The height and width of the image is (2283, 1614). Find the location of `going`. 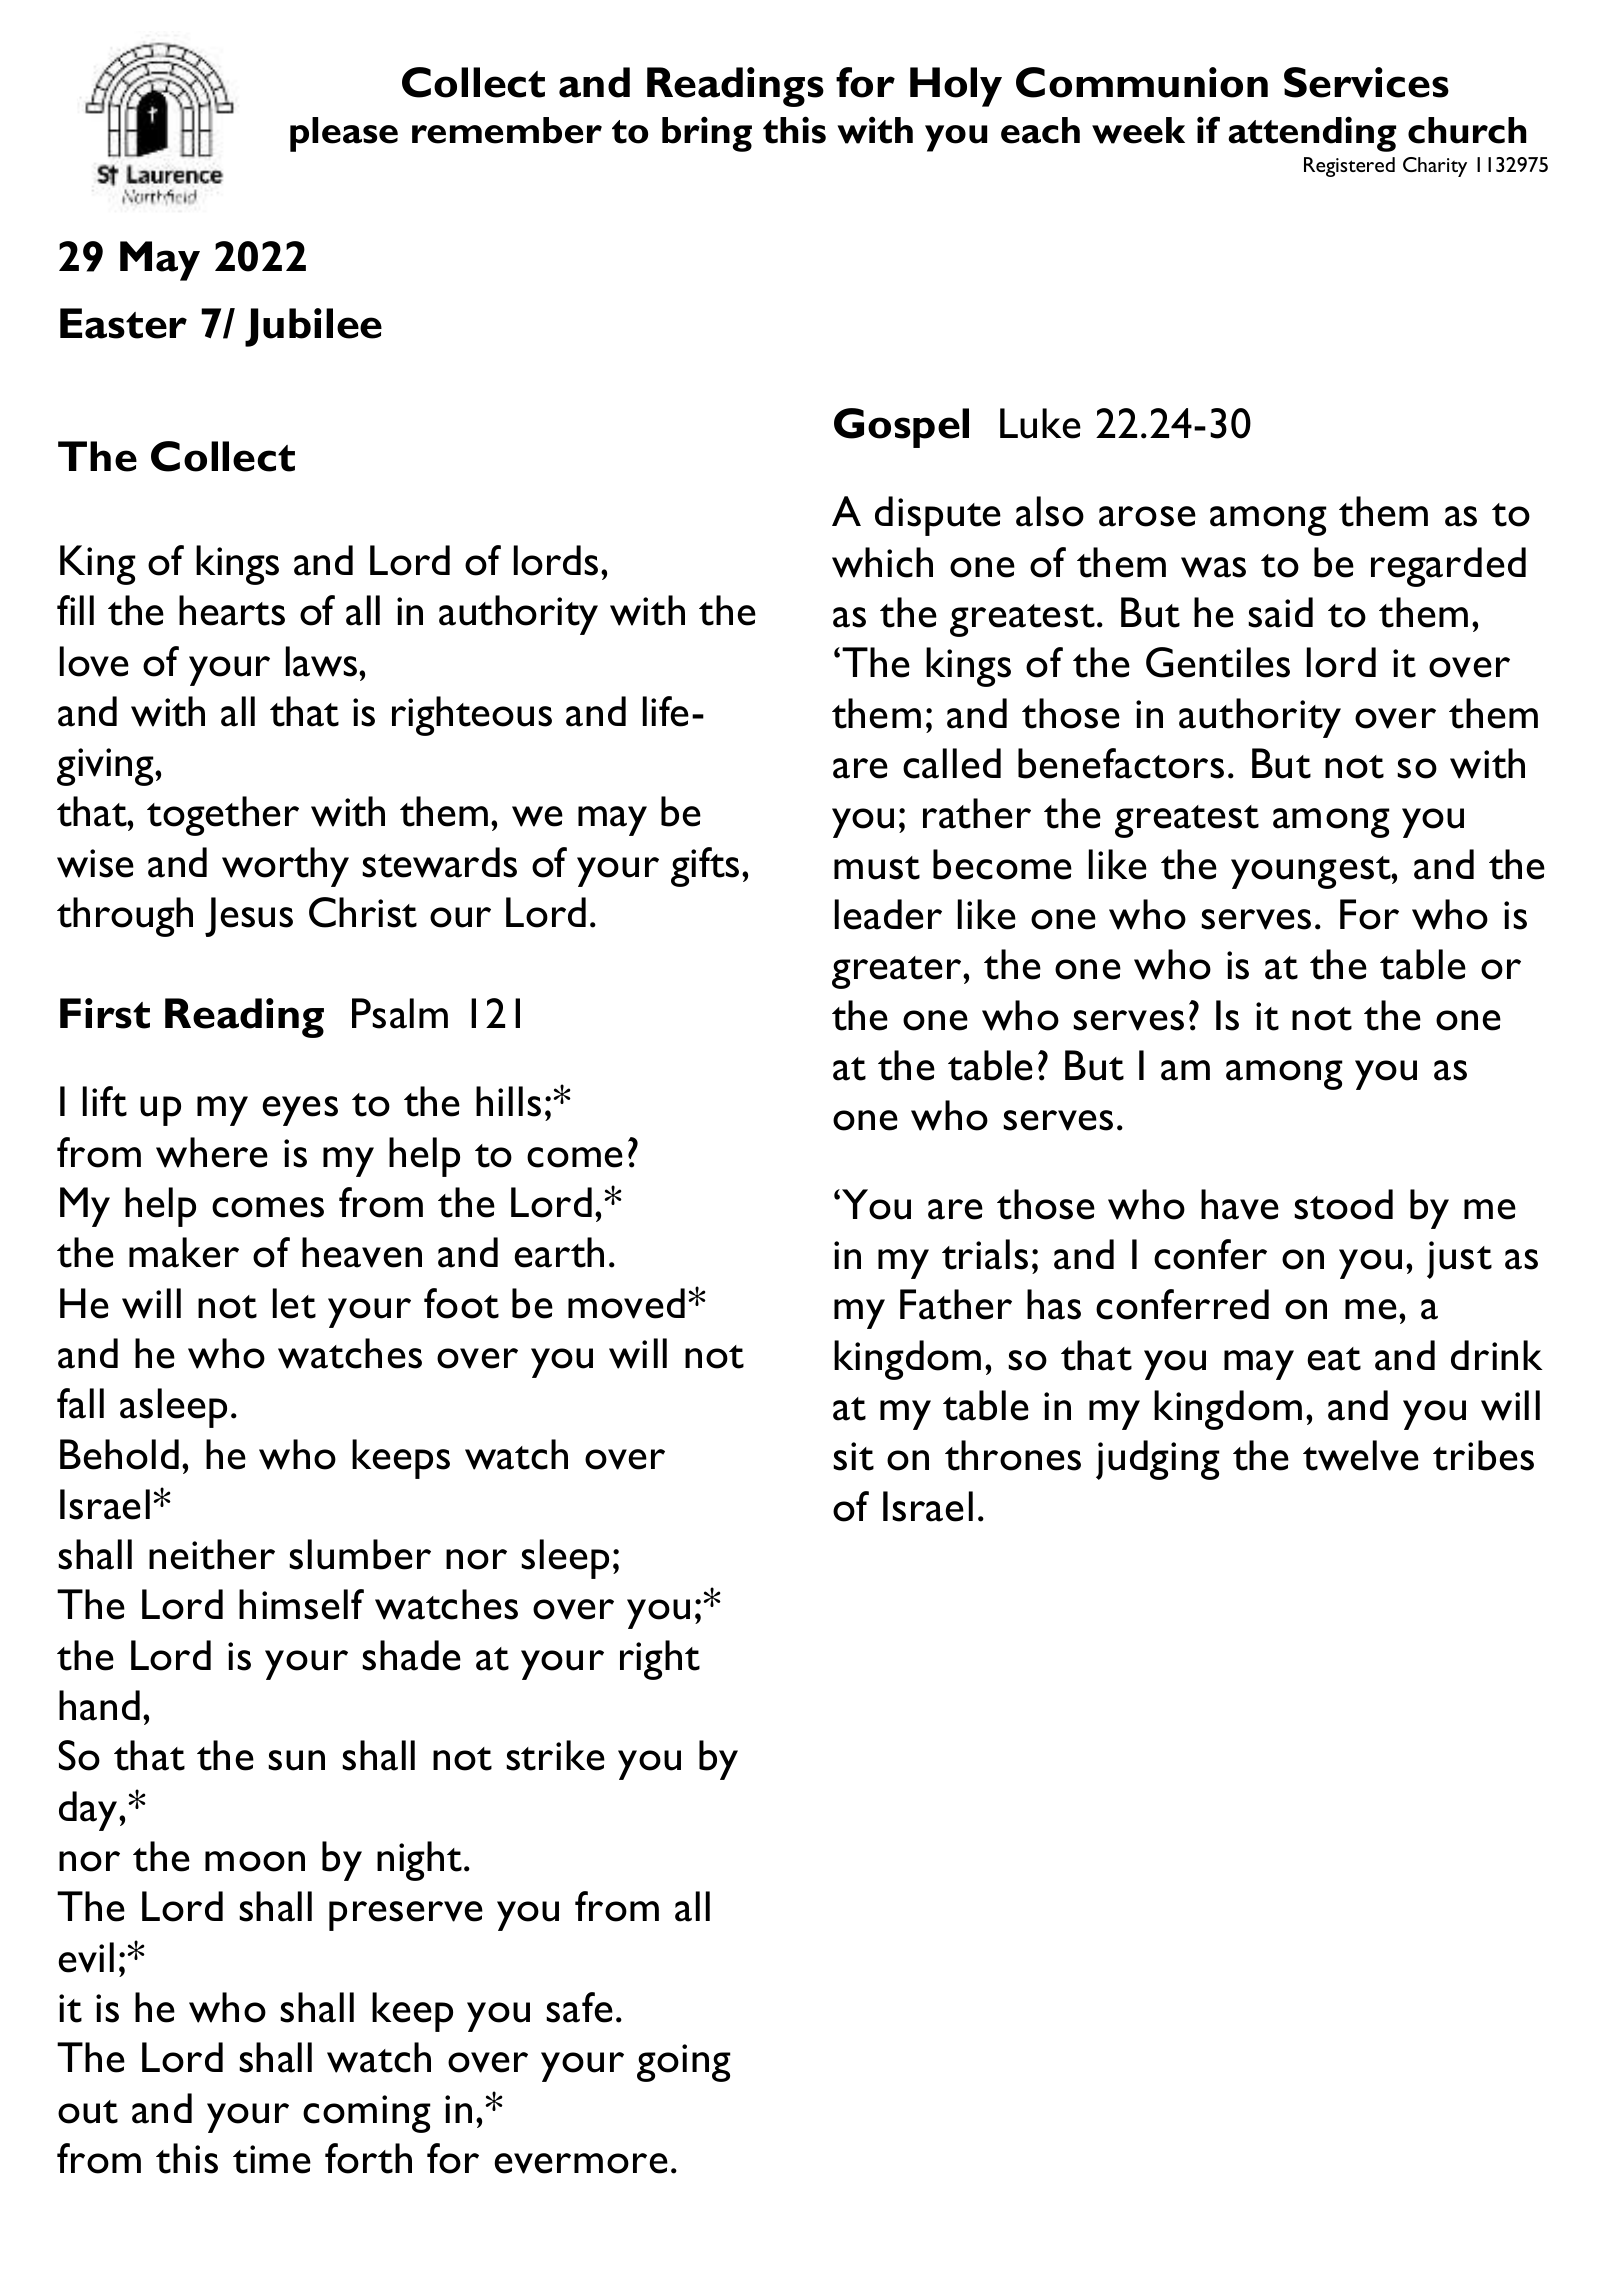

going is located at coordinates (684, 2063).
